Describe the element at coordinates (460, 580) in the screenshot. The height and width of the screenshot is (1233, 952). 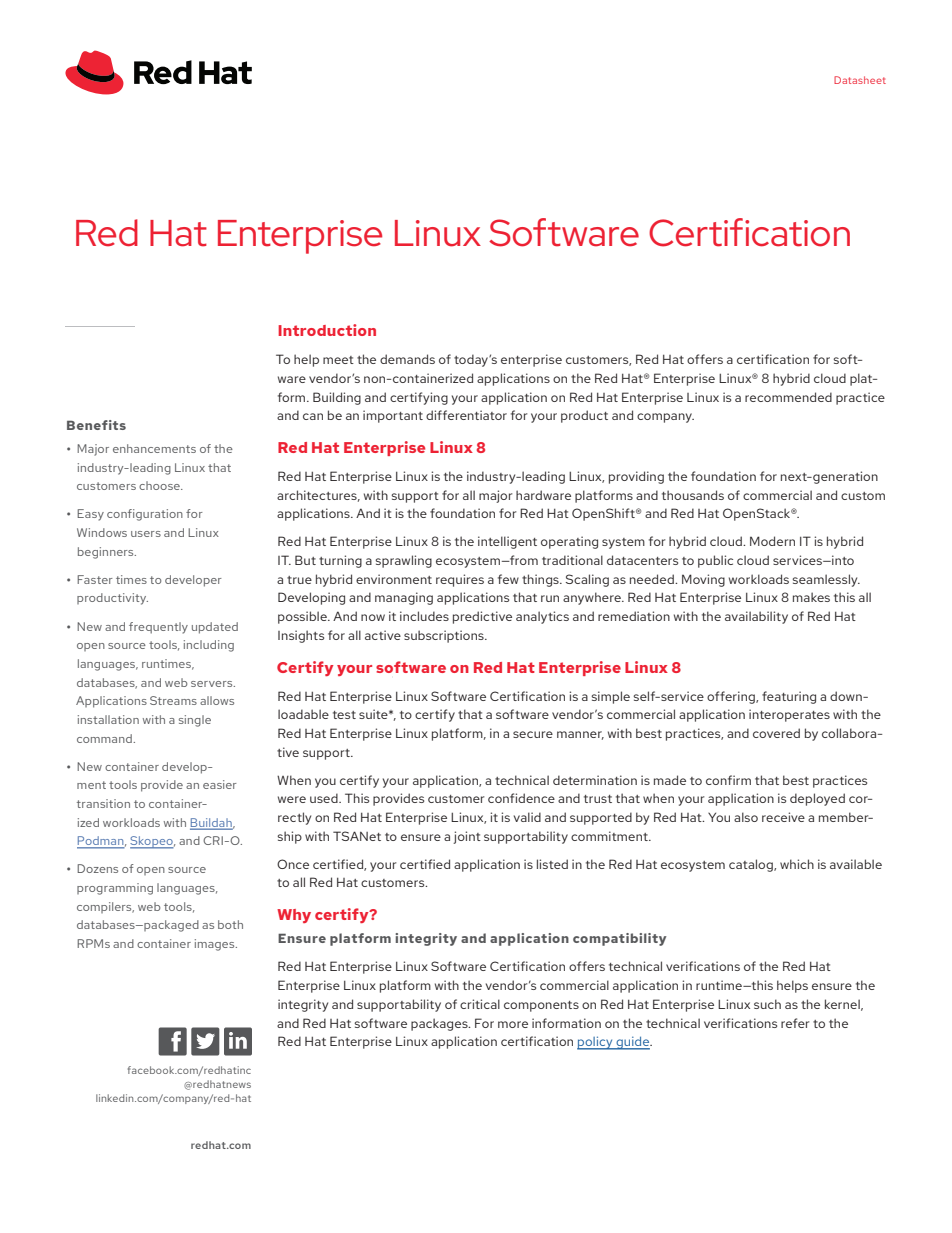
I see `requires` at that location.
